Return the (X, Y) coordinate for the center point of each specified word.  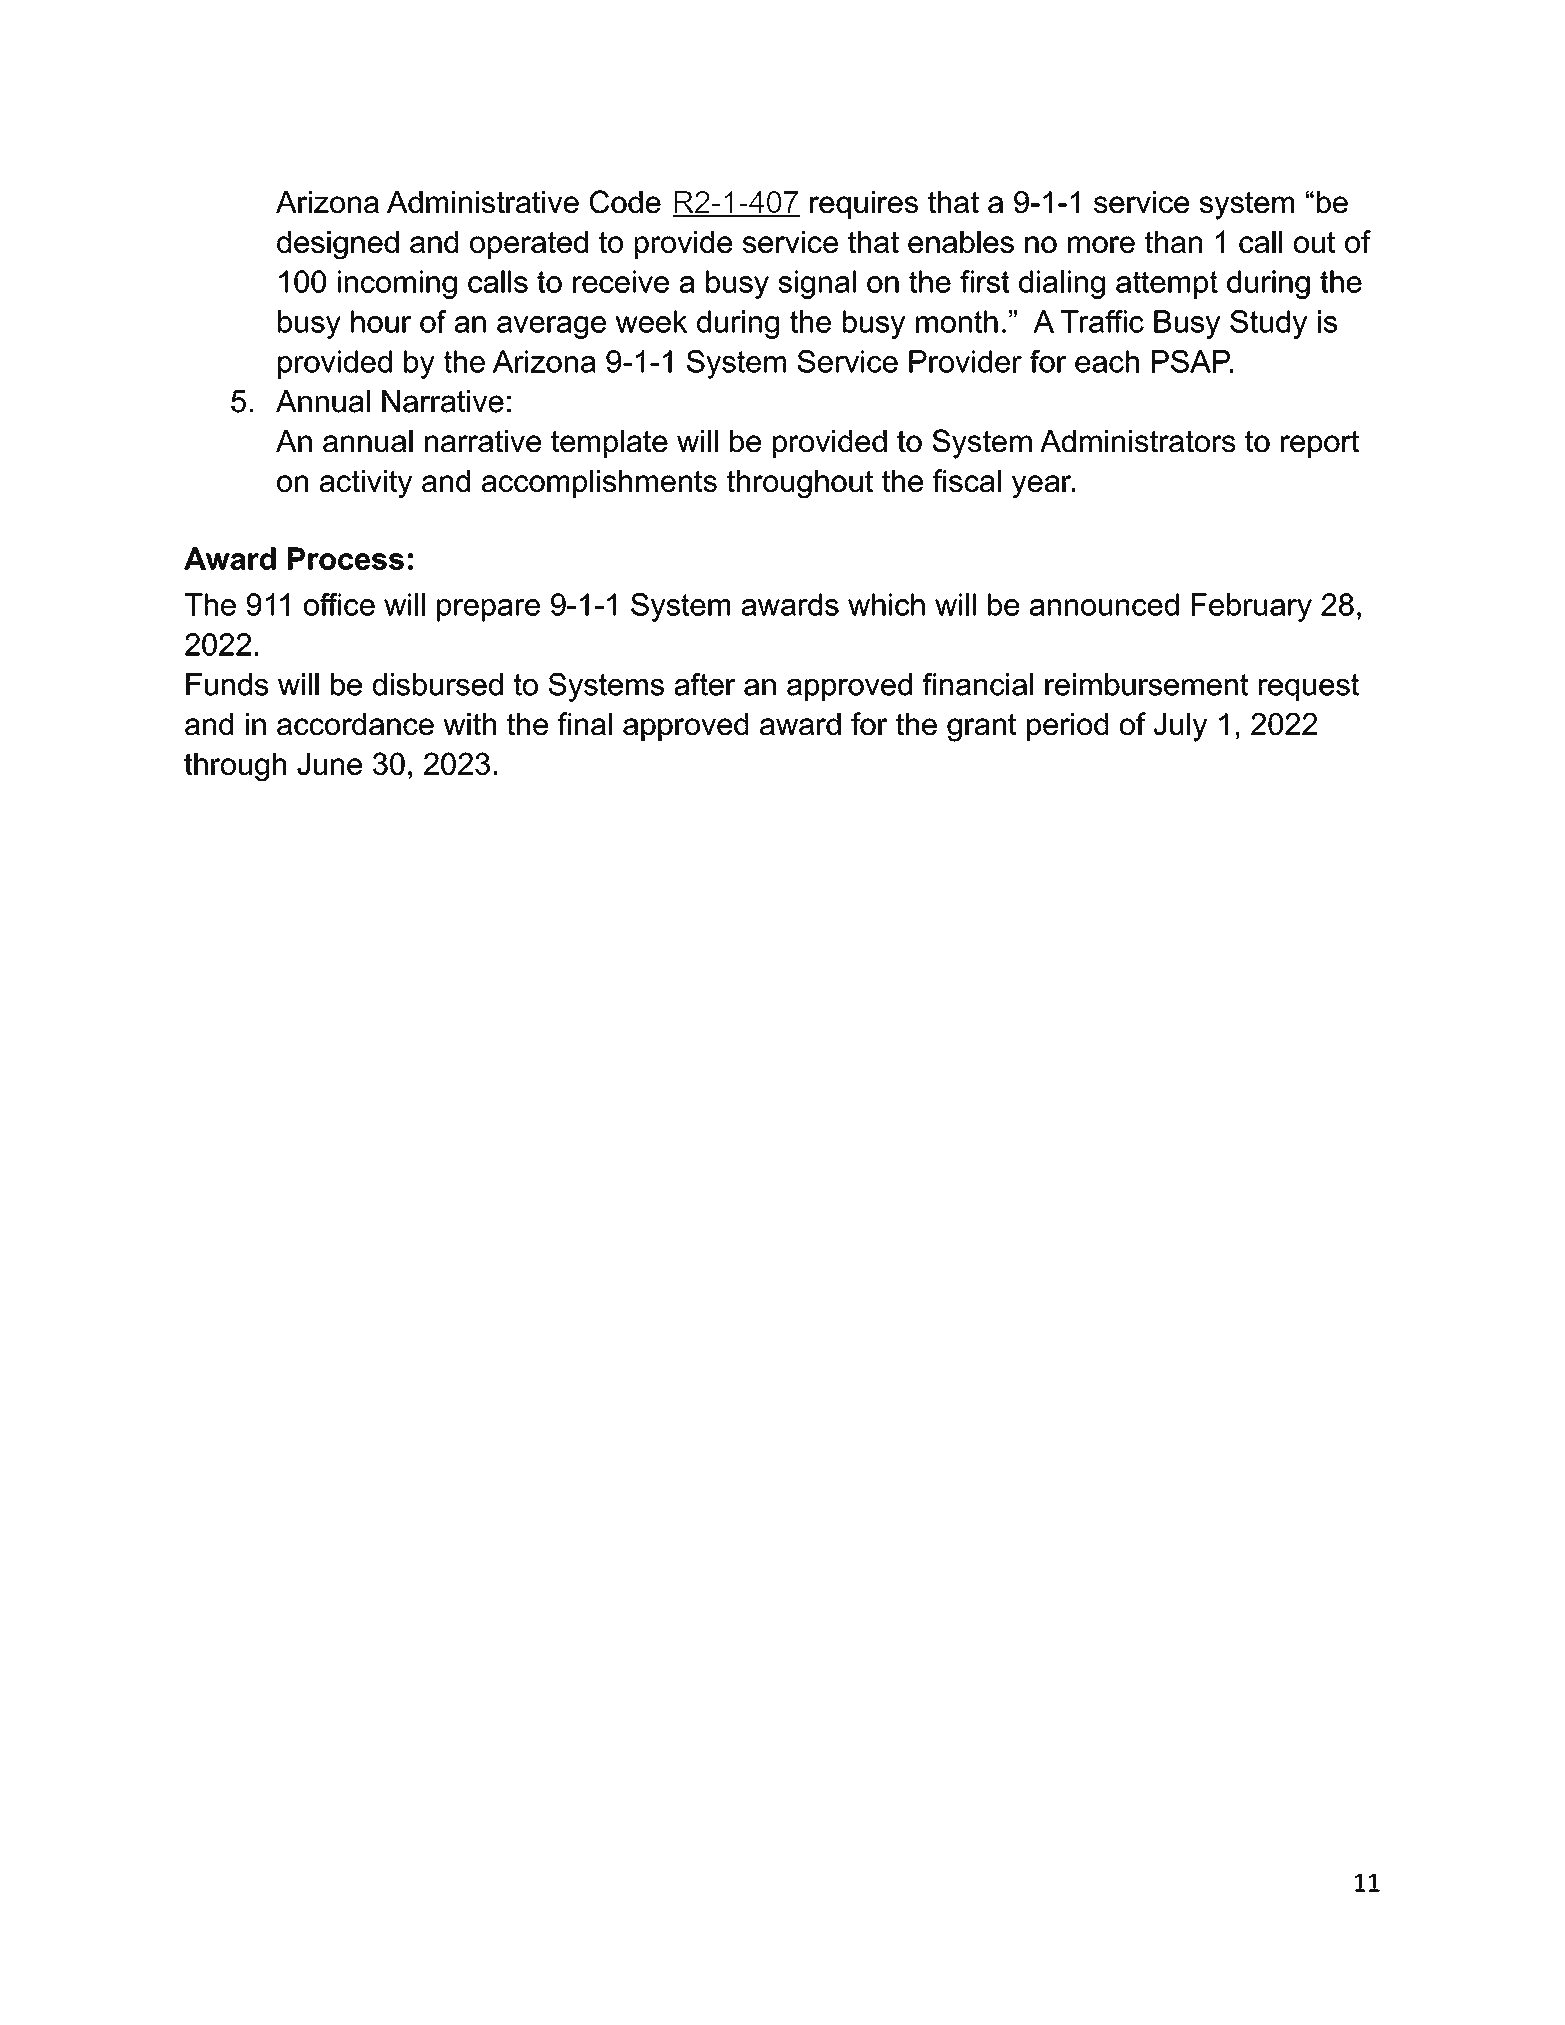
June (329, 764)
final (585, 723)
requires (864, 205)
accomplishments (599, 484)
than (1173, 242)
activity (366, 484)
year (1042, 486)
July (1180, 727)
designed (338, 245)
